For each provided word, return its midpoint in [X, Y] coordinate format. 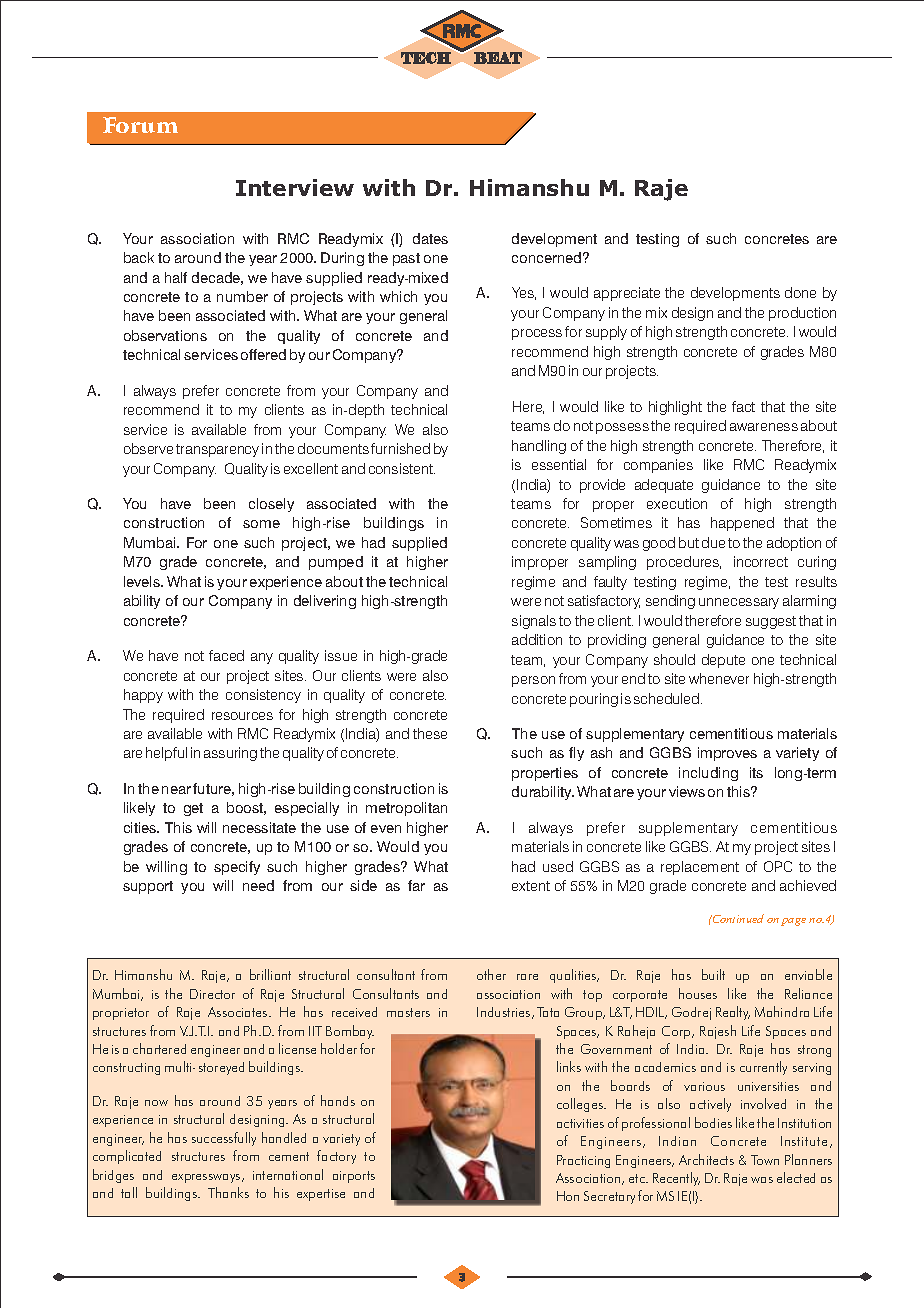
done [800, 292]
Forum [140, 125]
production [802, 314]
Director [212, 994]
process [537, 334]
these [430, 733]
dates [430, 238]
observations [165, 335]
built [713, 974]
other [491, 974]
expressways [207, 1178]
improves [727, 754]
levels [143, 581]
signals [534, 622]
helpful [166, 754]
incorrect [761, 561]
